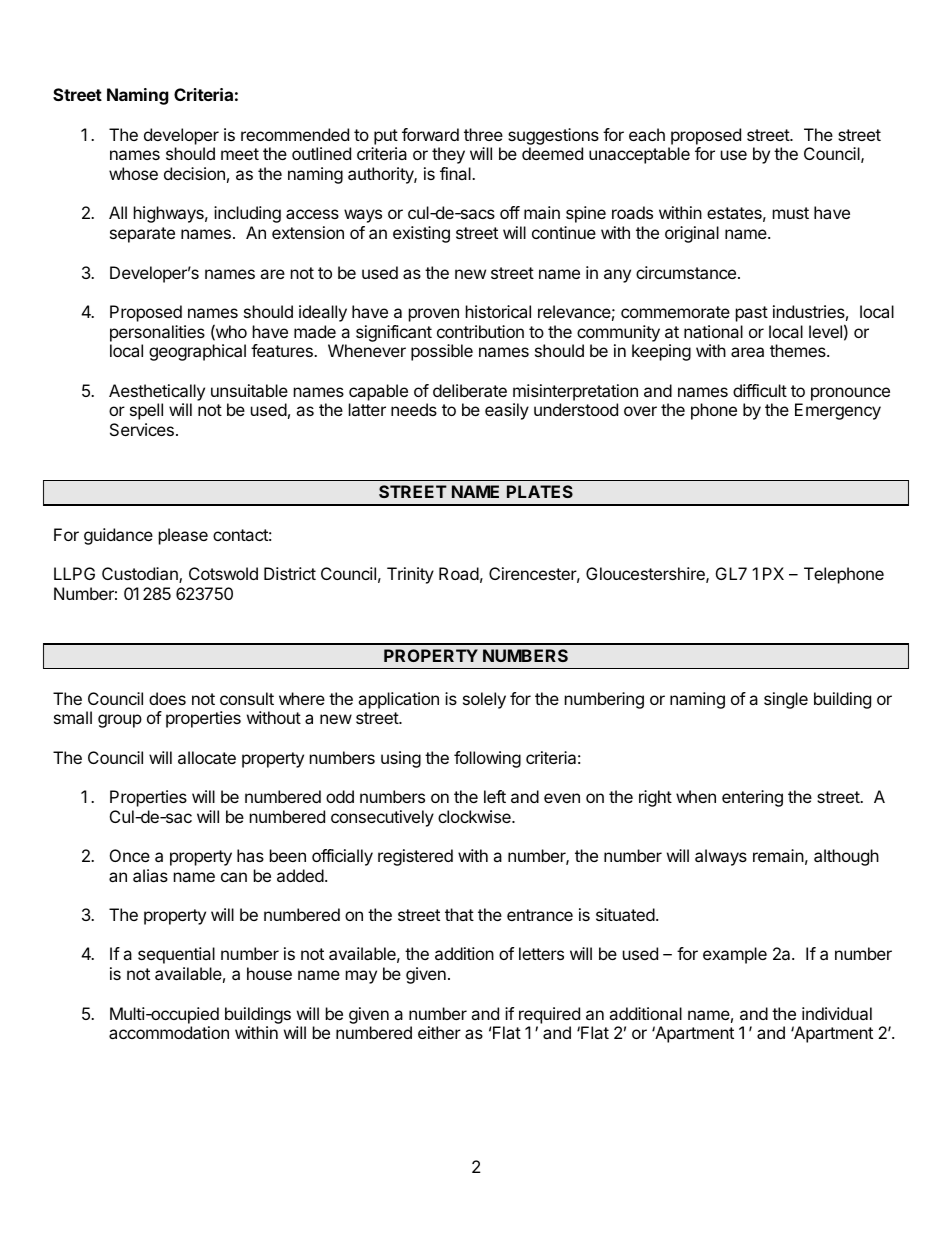  What do you see at coordinates (410, 575) in the document?
I see `Trinity` at bounding box center [410, 575].
